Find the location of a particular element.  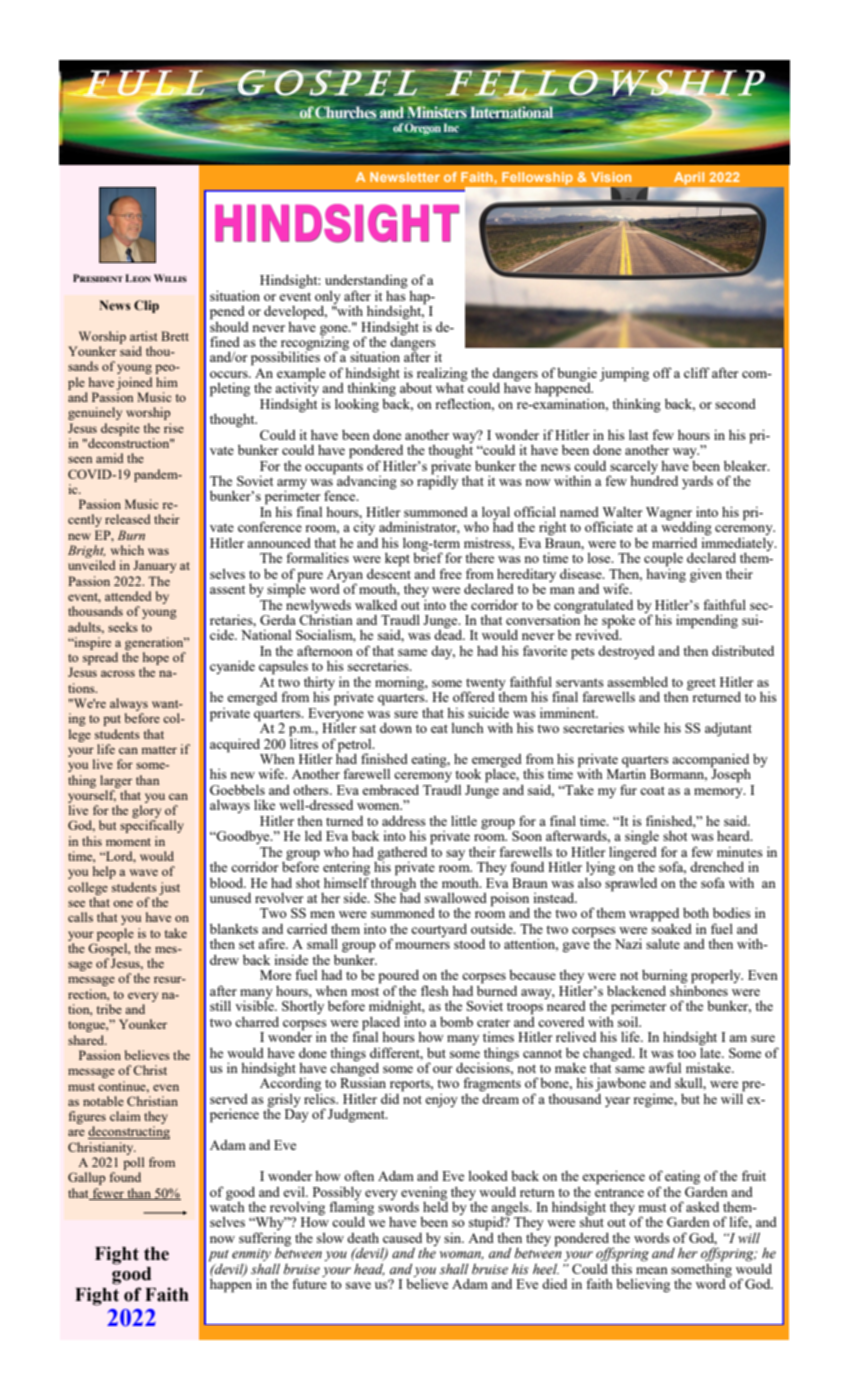

hope is located at coordinates (156, 658).
